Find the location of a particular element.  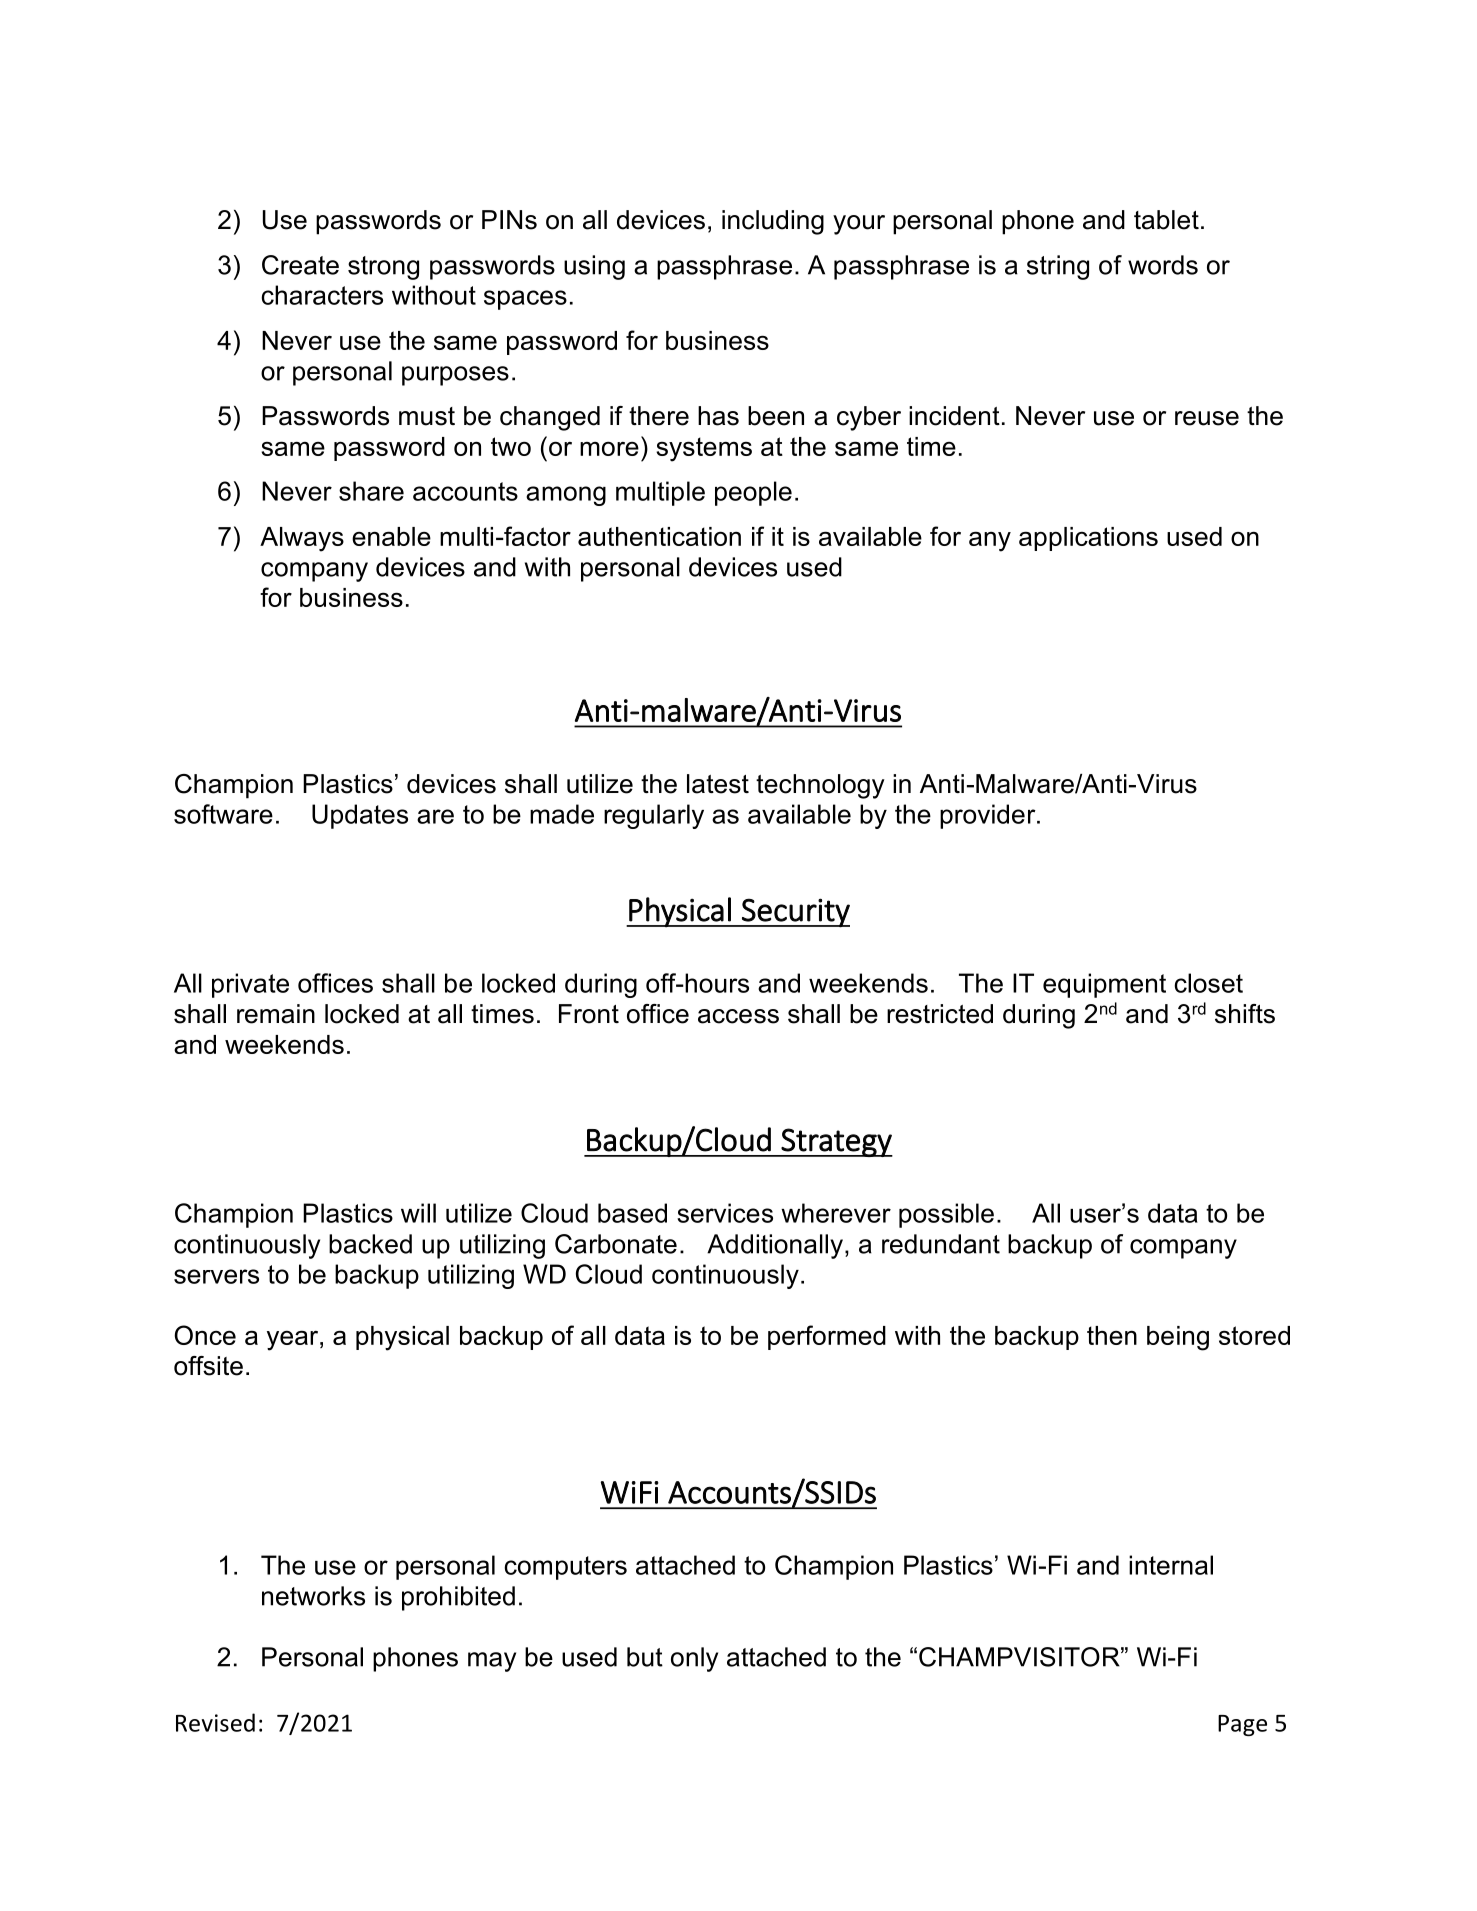

string is located at coordinates (1058, 267).
